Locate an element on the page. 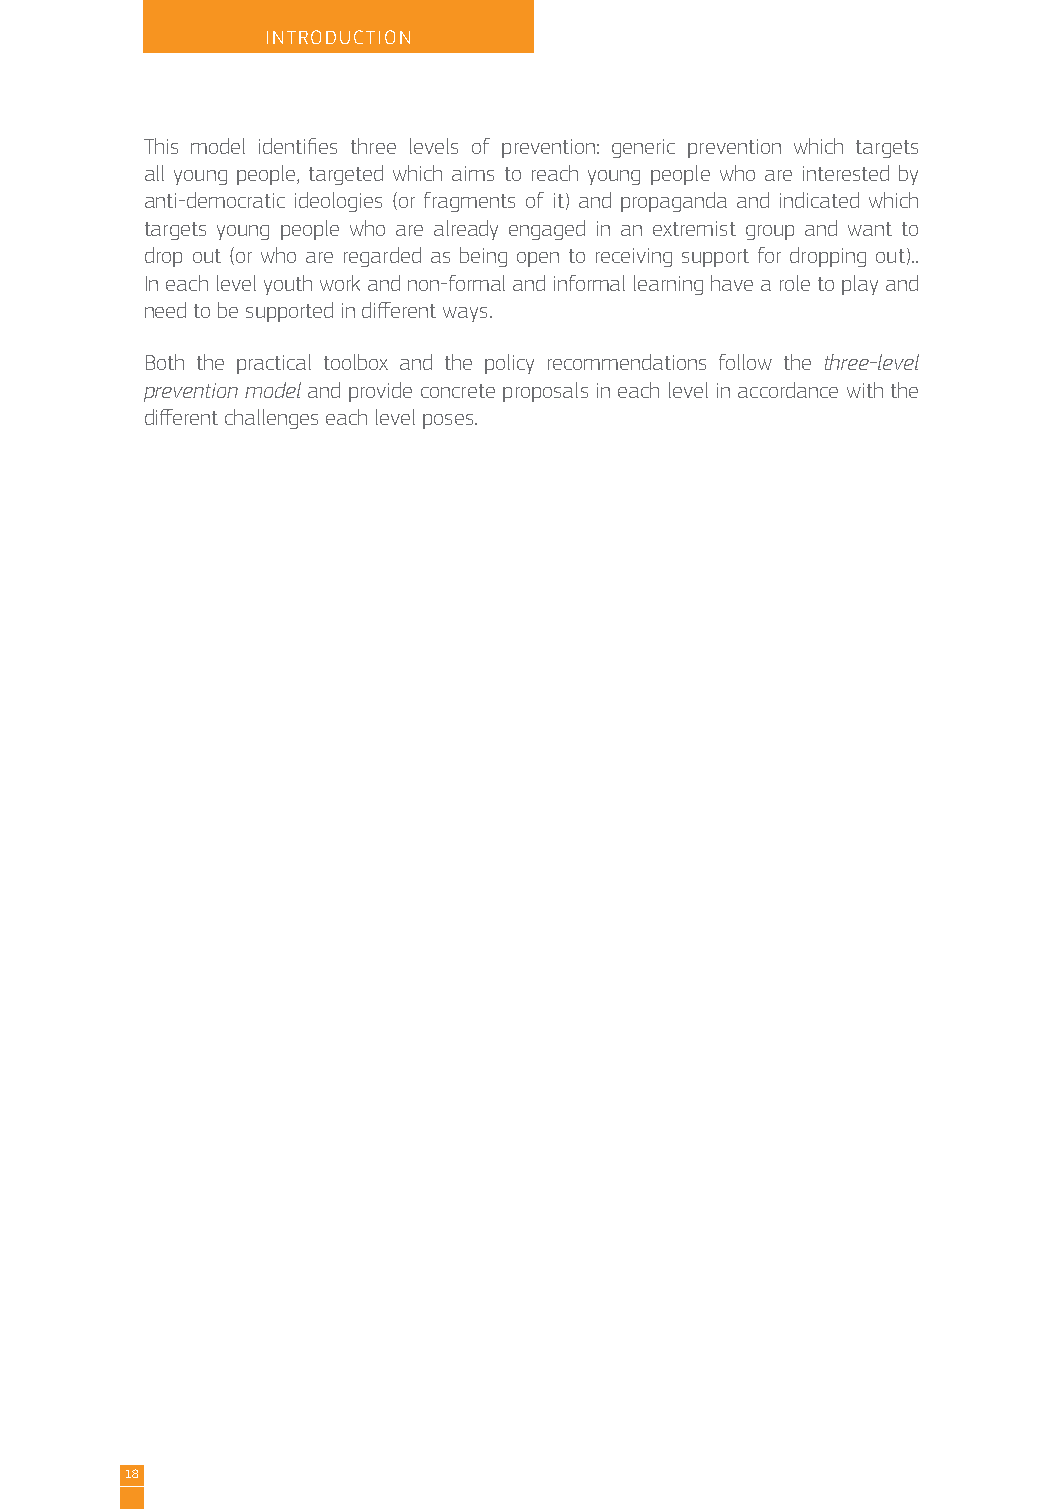 Image resolution: width=1063 pixels, height=1509 pixels. aims is located at coordinates (473, 173).
